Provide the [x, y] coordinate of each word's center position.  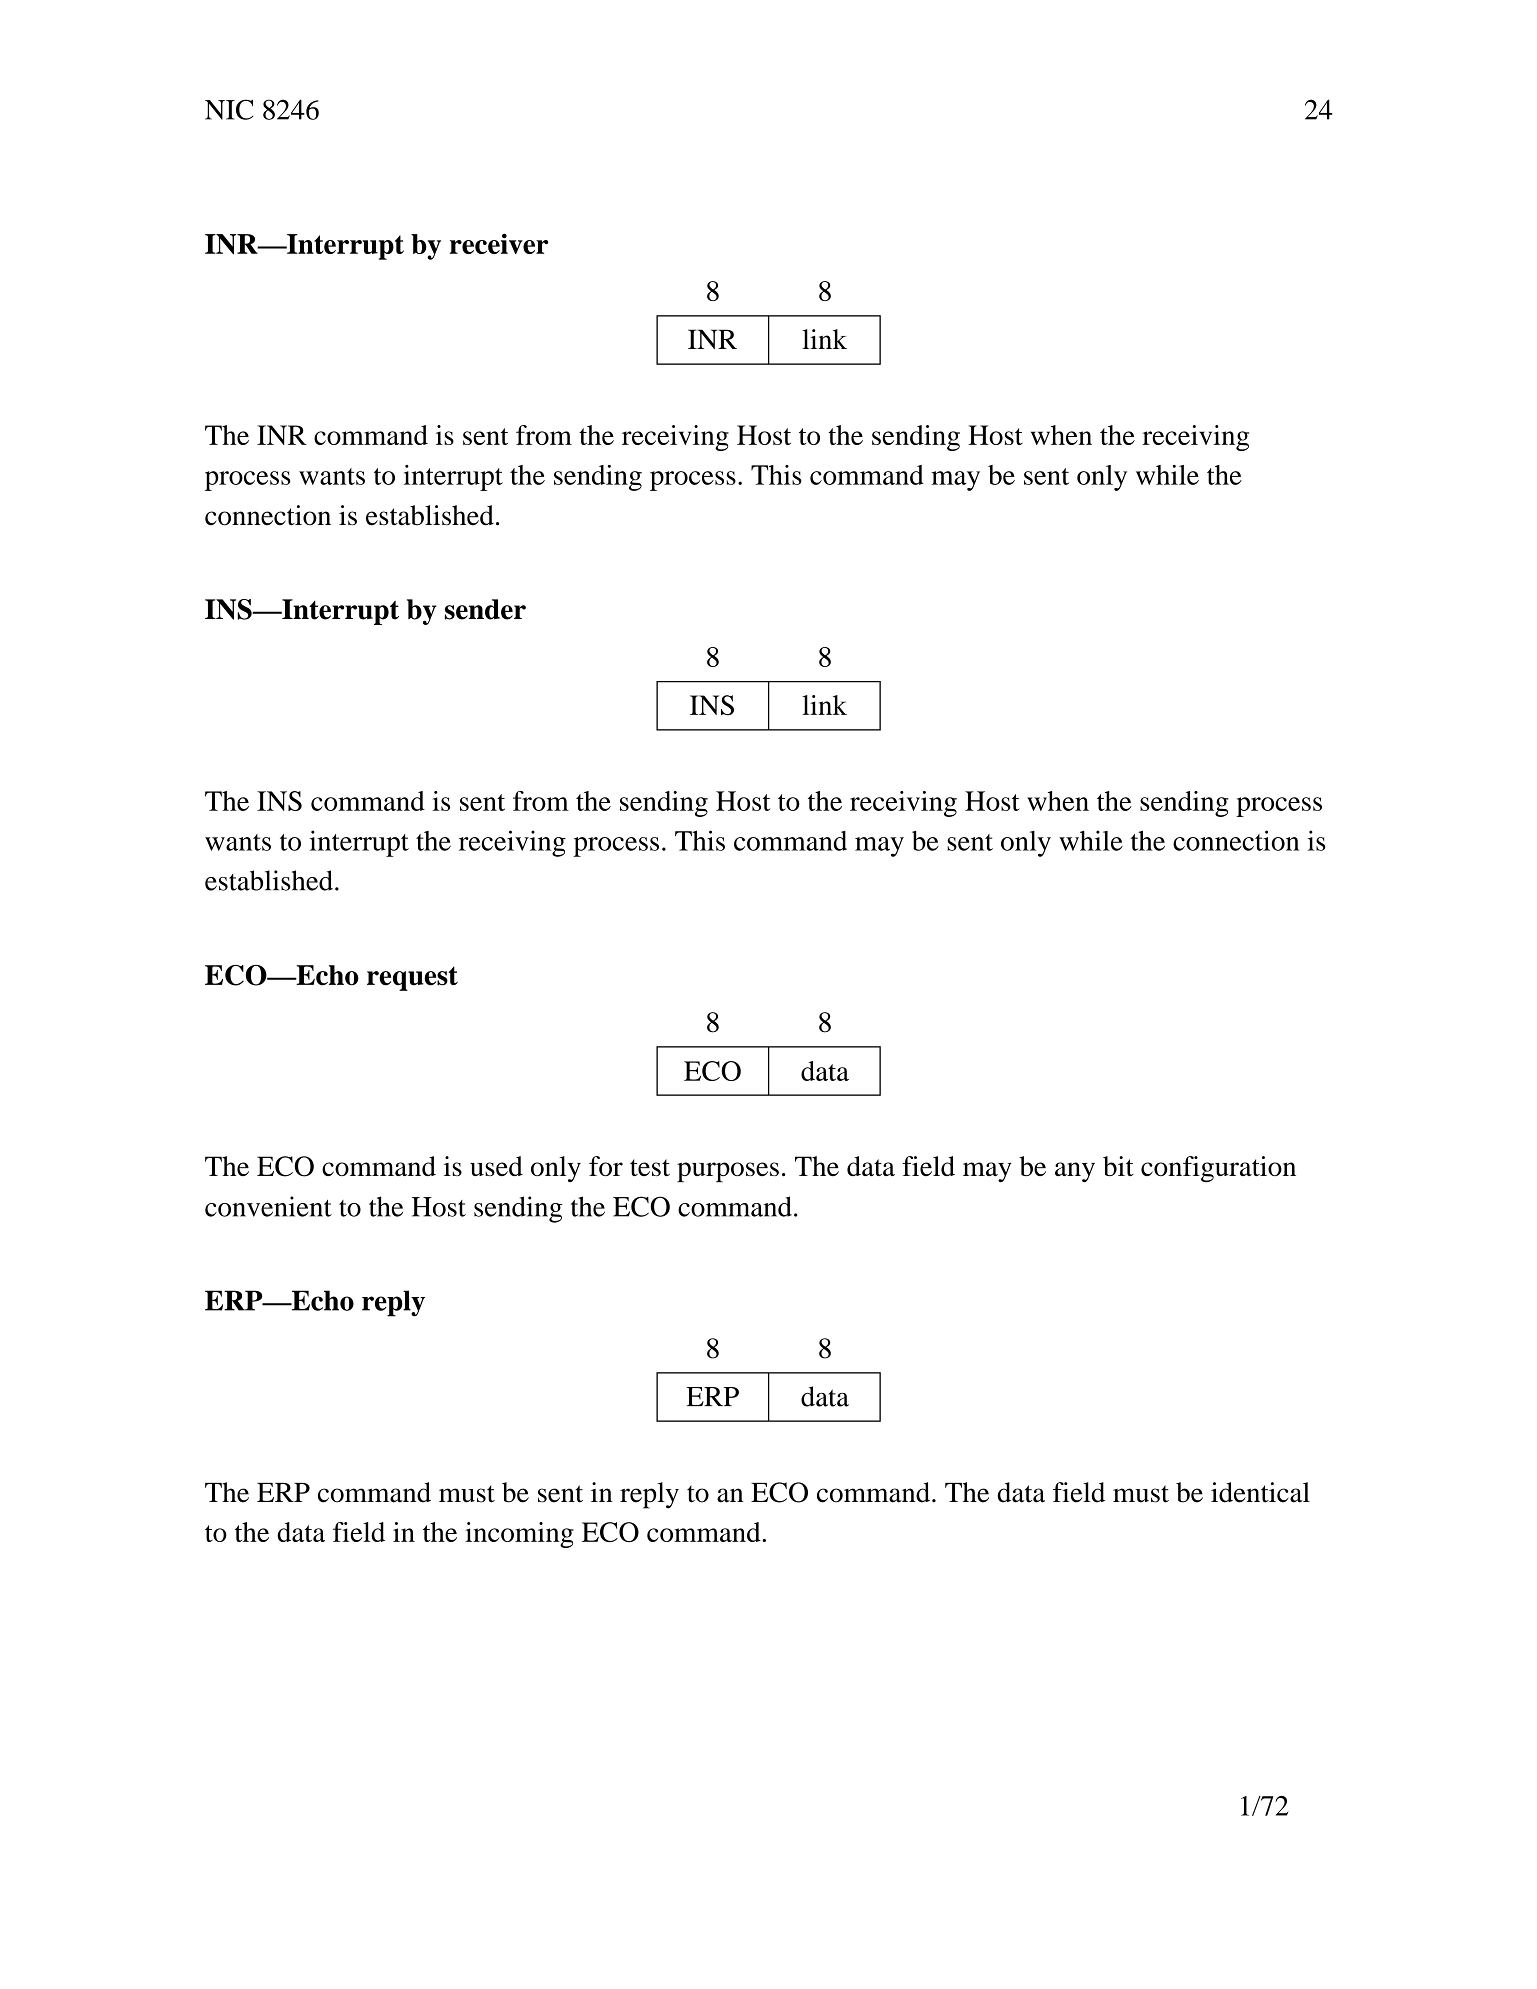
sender [485, 609]
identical [1260, 1492]
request [412, 978]
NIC [229, 109]
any [1075, 1172]
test [650, 1167]
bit [1118, 1166]
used [496, 1166]
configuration [1218, 1169]
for [606, 1166]
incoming [519, 1535]
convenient [268, 1206]
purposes [728, 1172]
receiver [499, 243]
